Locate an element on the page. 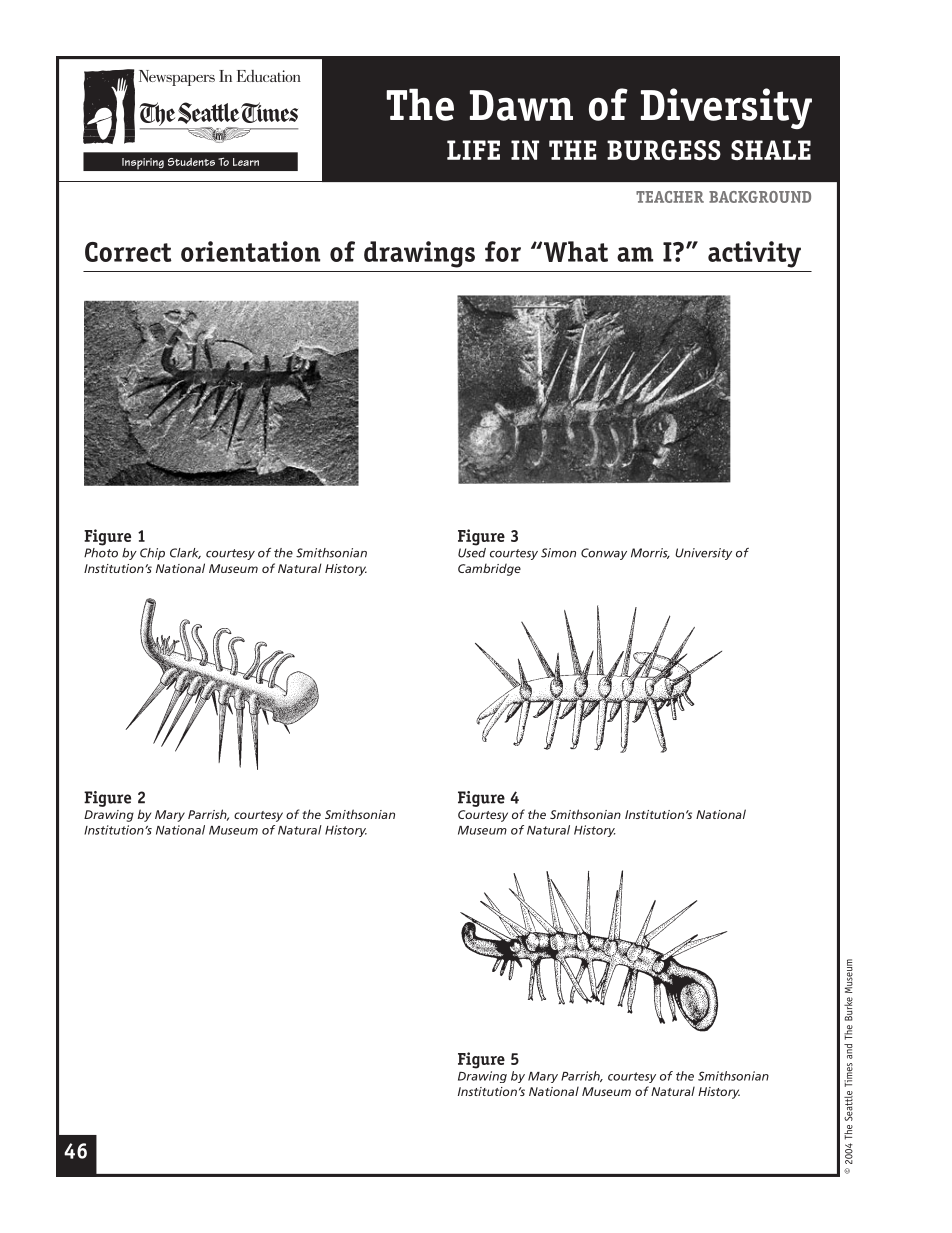  LIFE is located at coordinates (473, 150).
